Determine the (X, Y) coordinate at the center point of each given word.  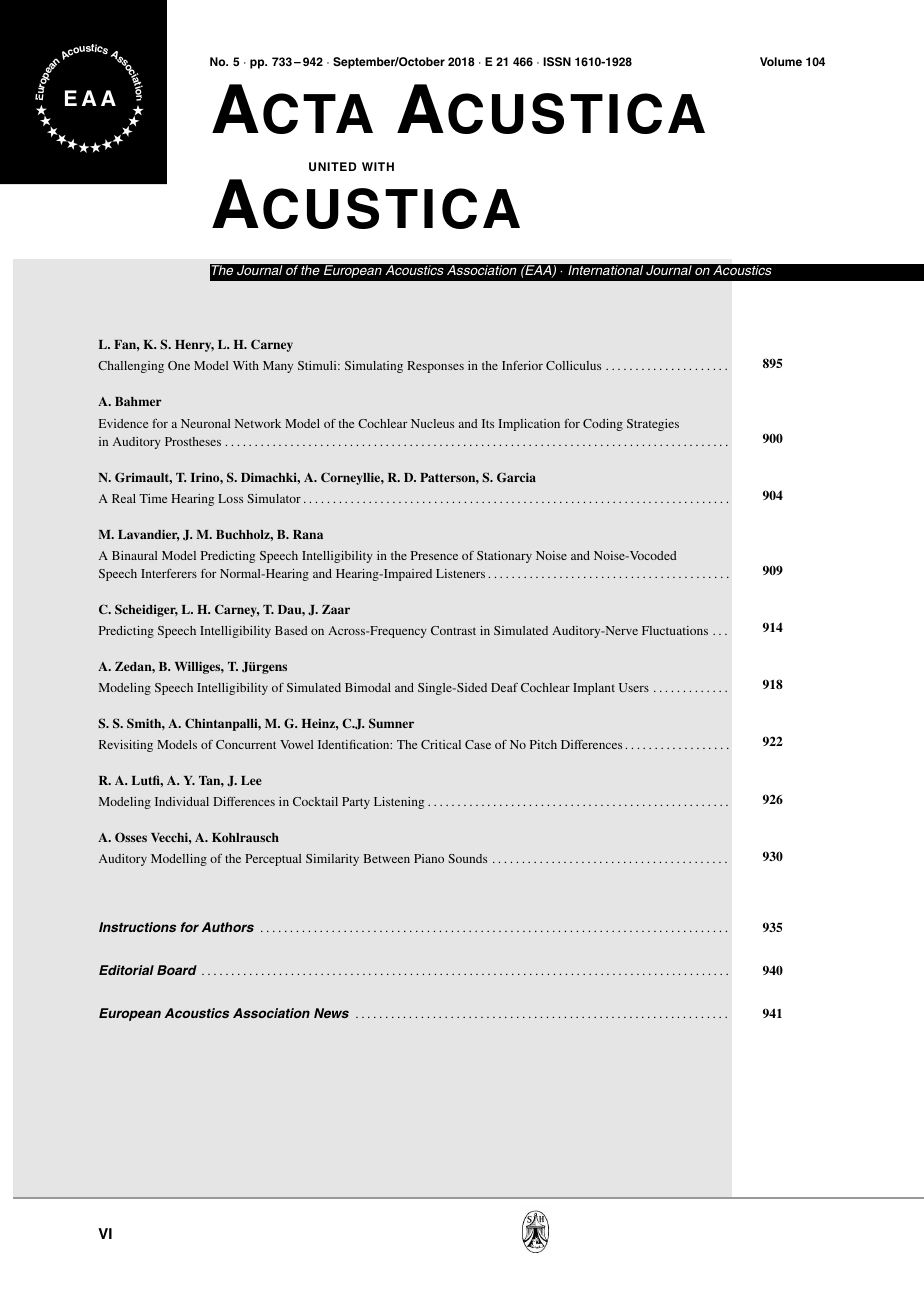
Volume (781, 61)
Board (177, 970)
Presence (434, 555)
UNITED (333, 167)
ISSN (557, 62)
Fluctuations (675, 630)
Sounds (467, 858)
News (331, 1013)
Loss (230, 498)
